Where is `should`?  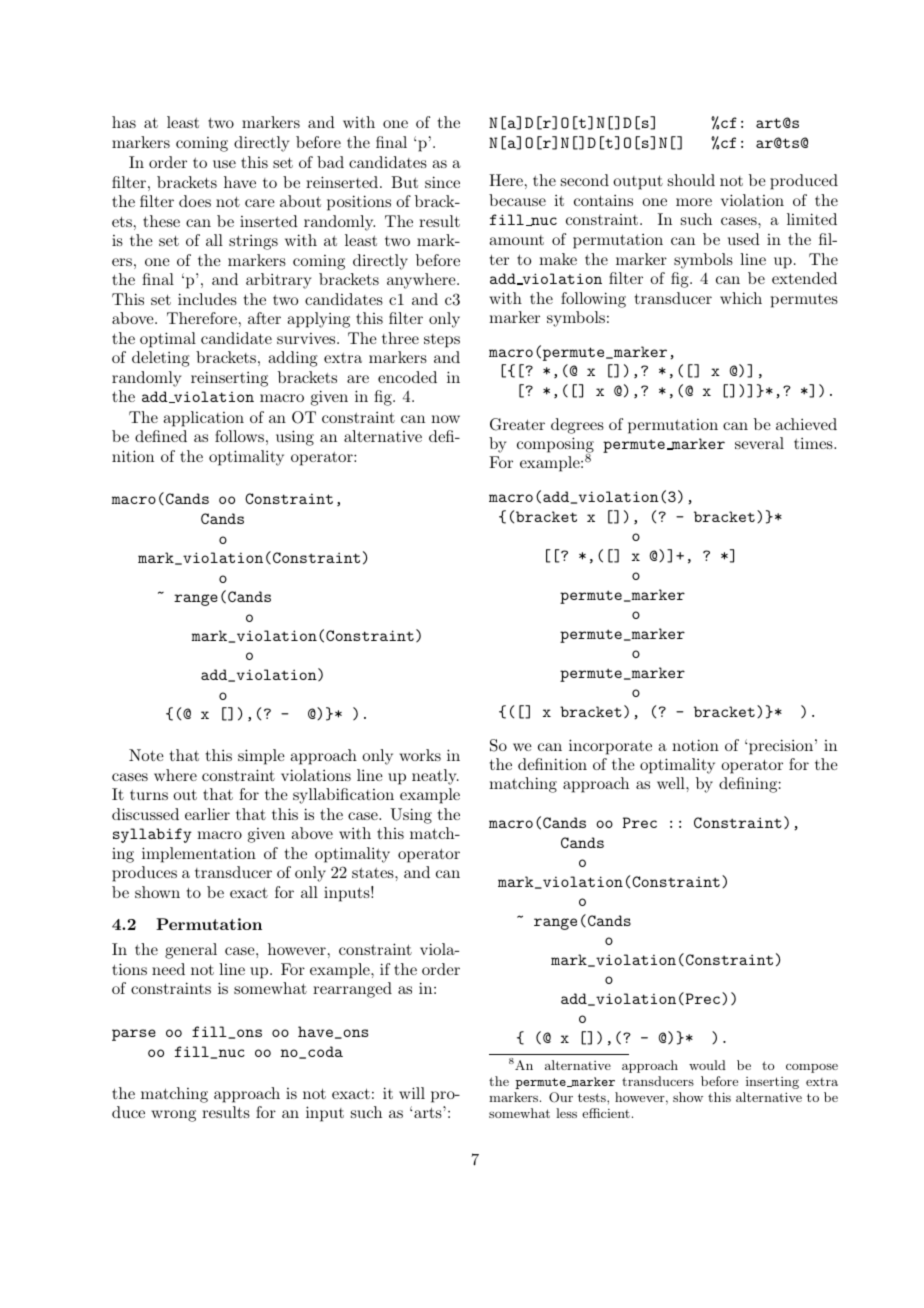
should is located at coordinates (691, 180).
